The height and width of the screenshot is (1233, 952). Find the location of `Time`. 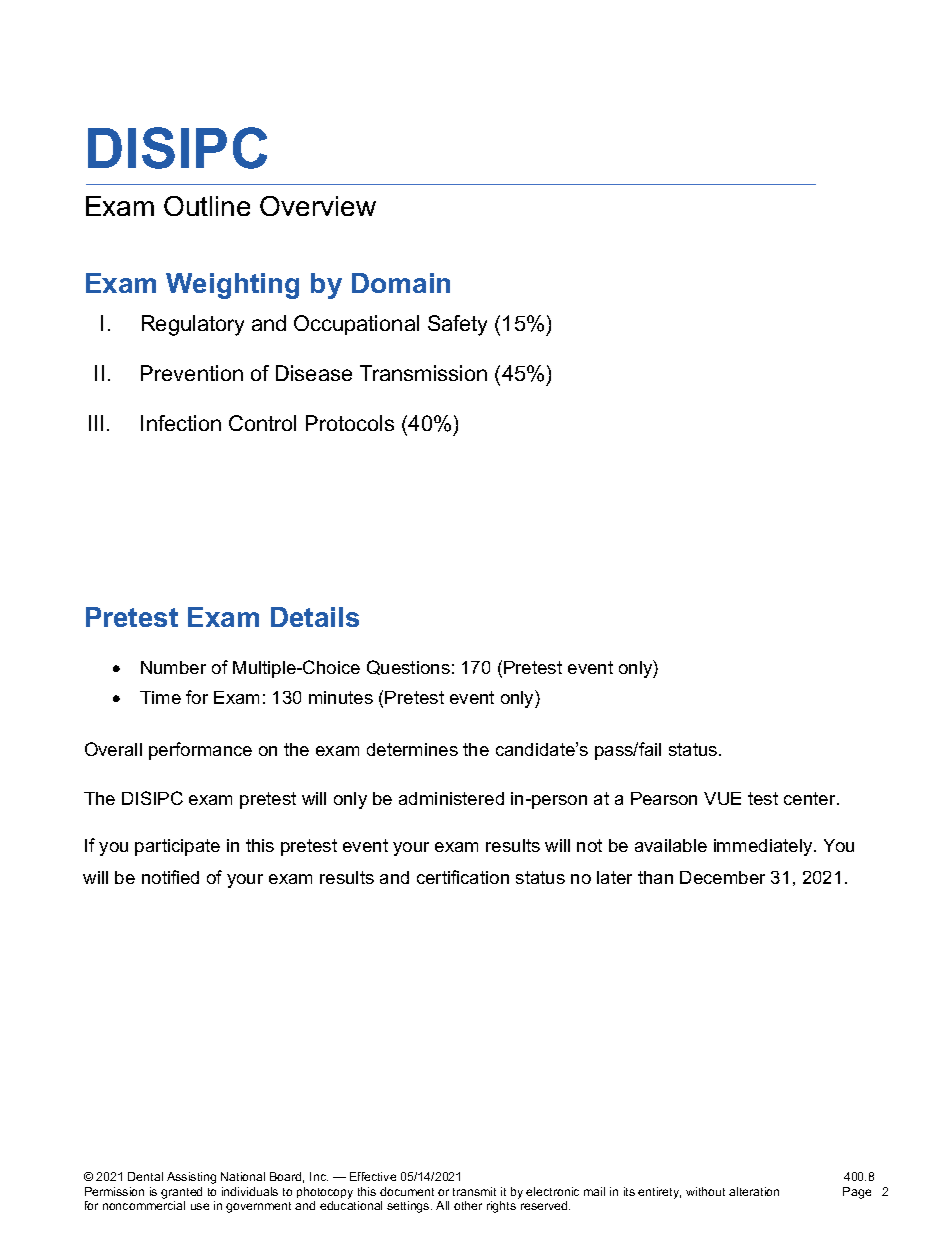

Time is located at coordinates (160, 697).
